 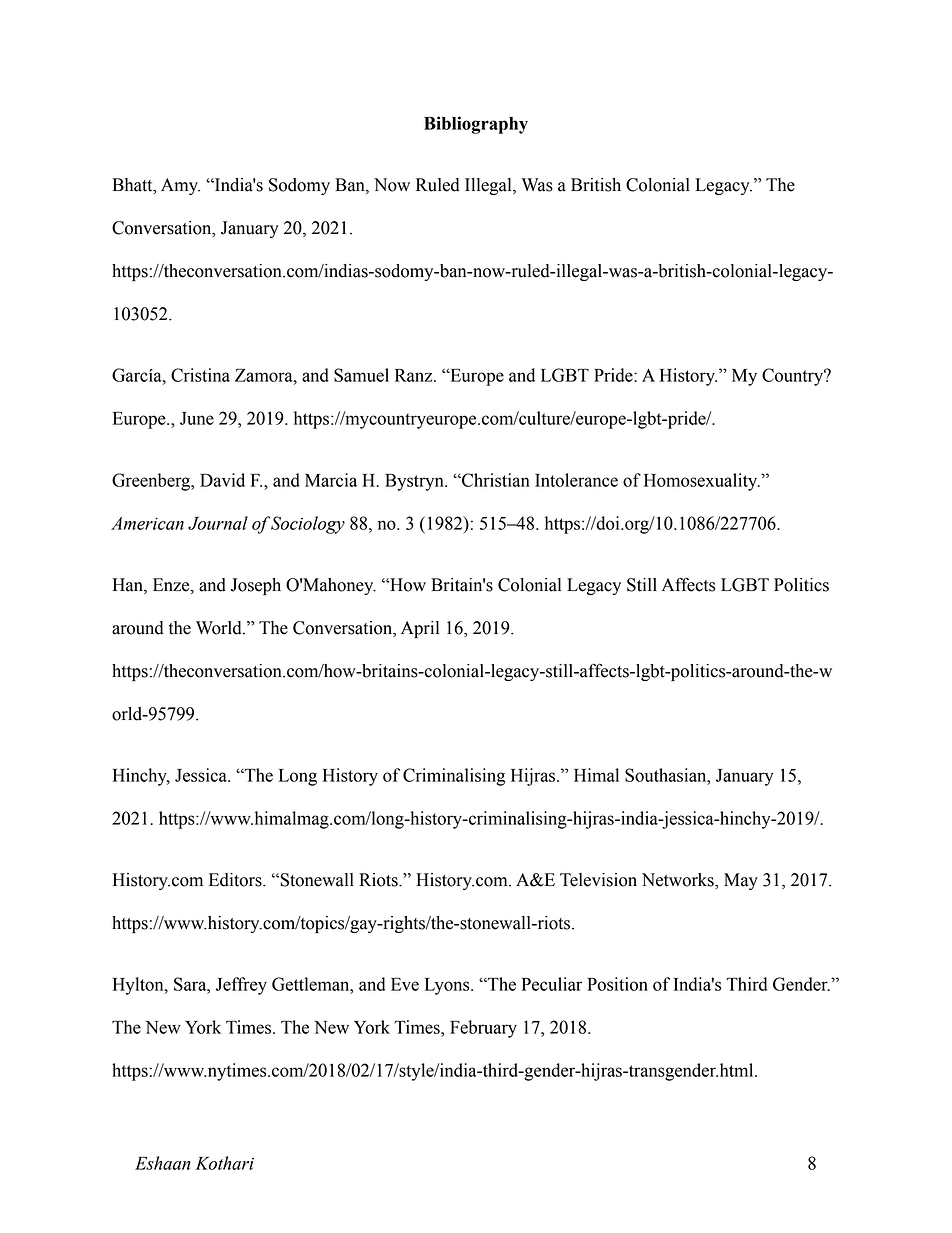 What do you see at coordinates (180, 186) in the screenshot?
I see `Amy` at bounding box center [180, 186].
